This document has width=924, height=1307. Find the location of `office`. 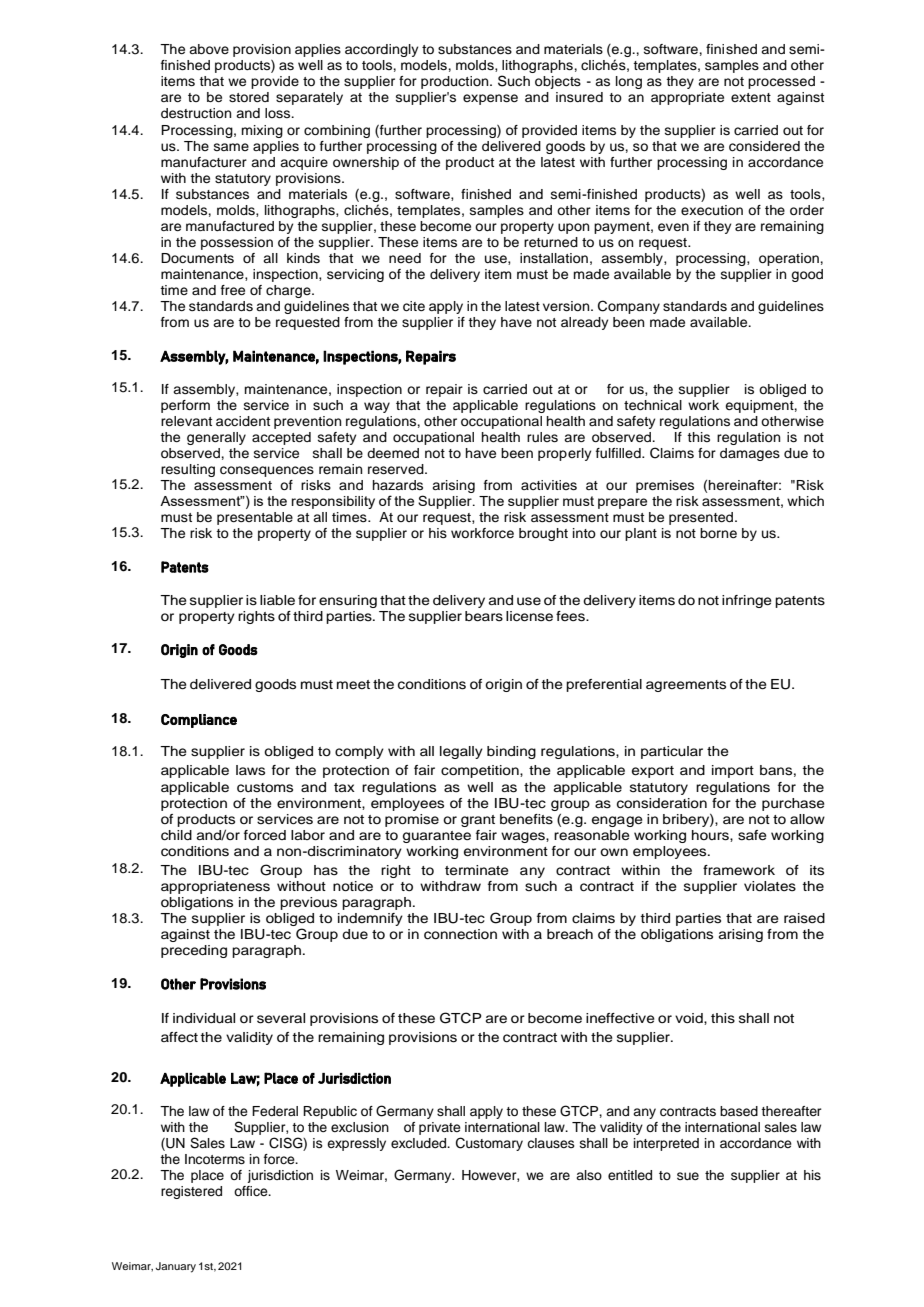

office is located at coordinates (252, 1191).
